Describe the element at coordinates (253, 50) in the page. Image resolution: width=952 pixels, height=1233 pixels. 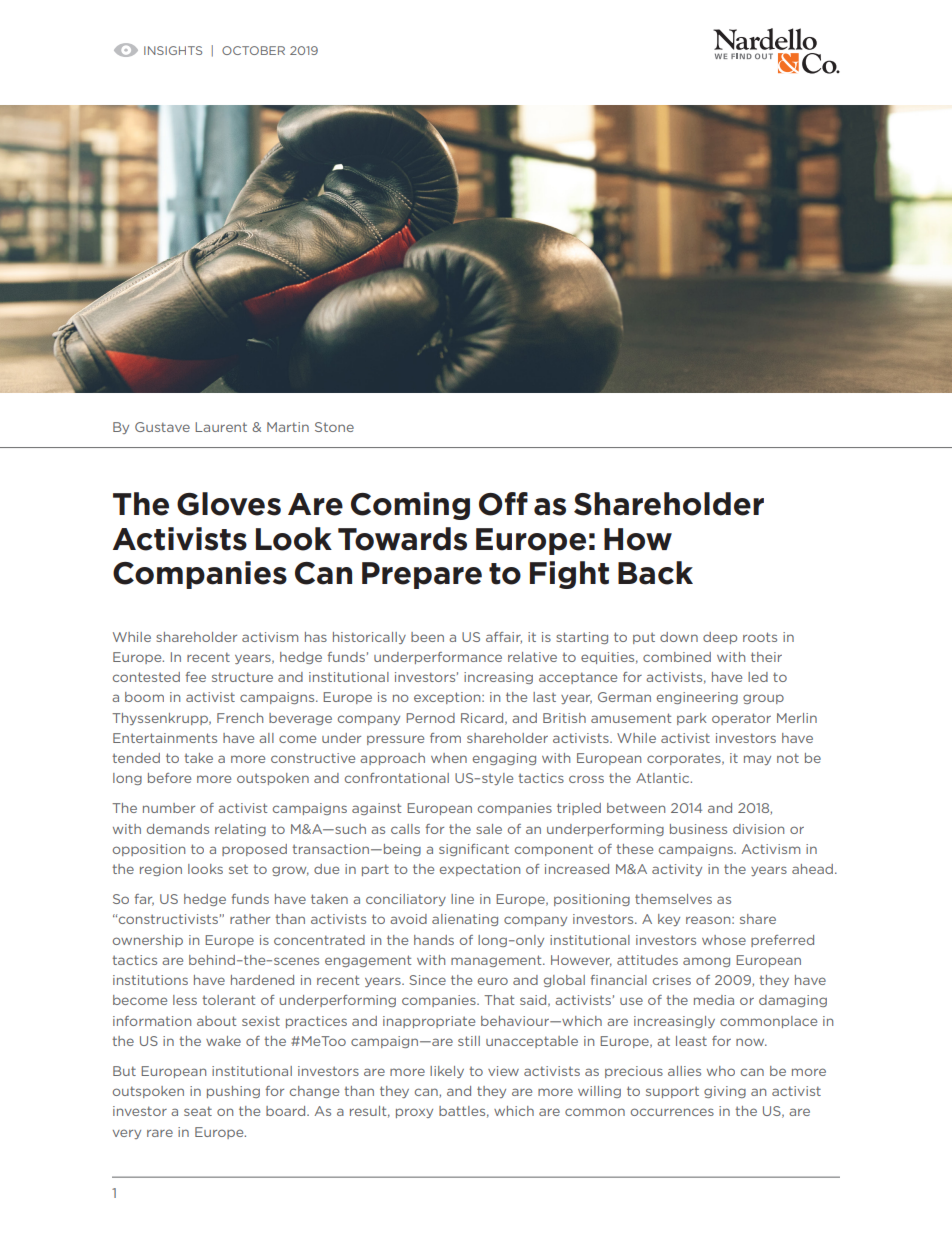
I see `OCTOBER` at that location.
